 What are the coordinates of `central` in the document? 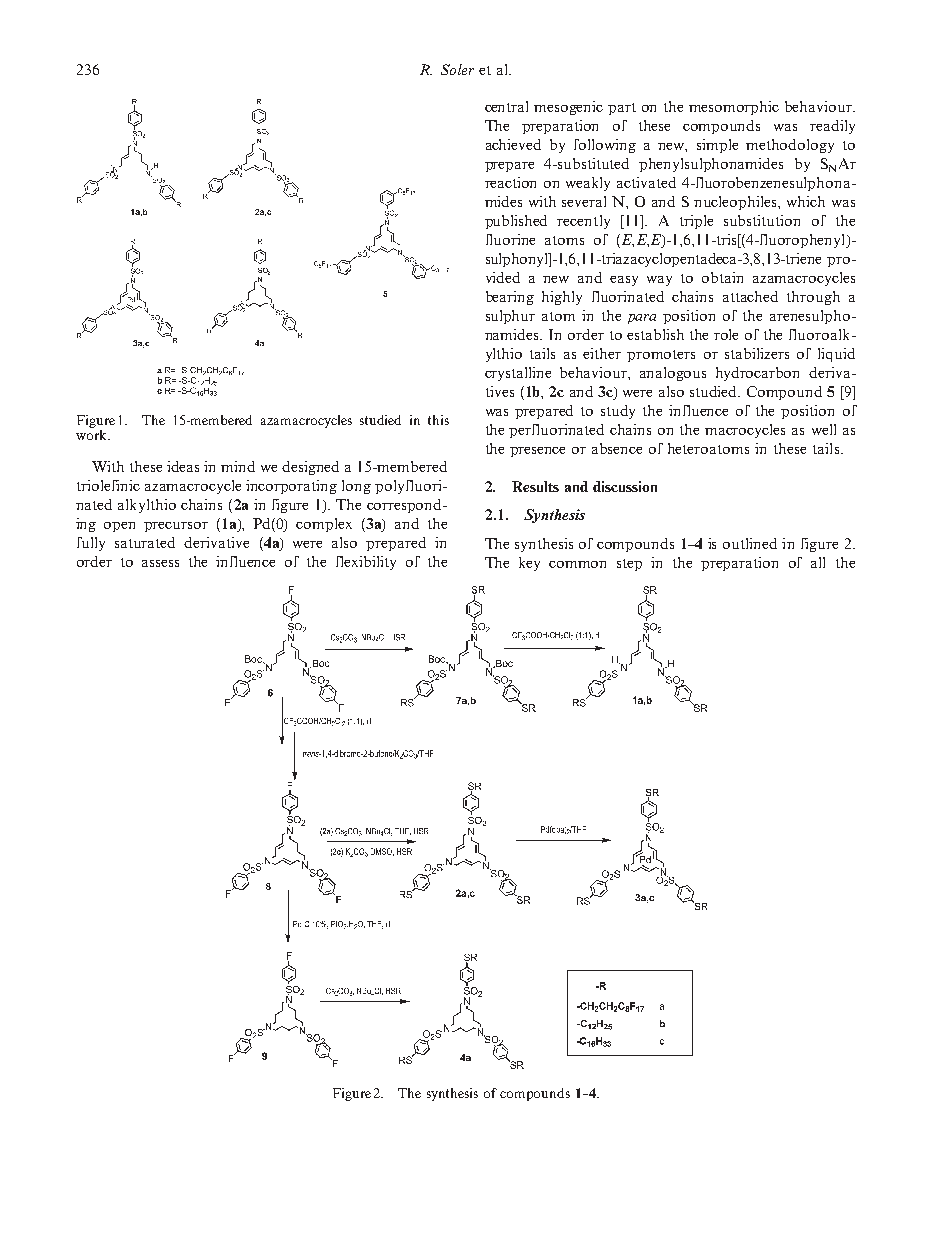 It's located at (506, 106).
